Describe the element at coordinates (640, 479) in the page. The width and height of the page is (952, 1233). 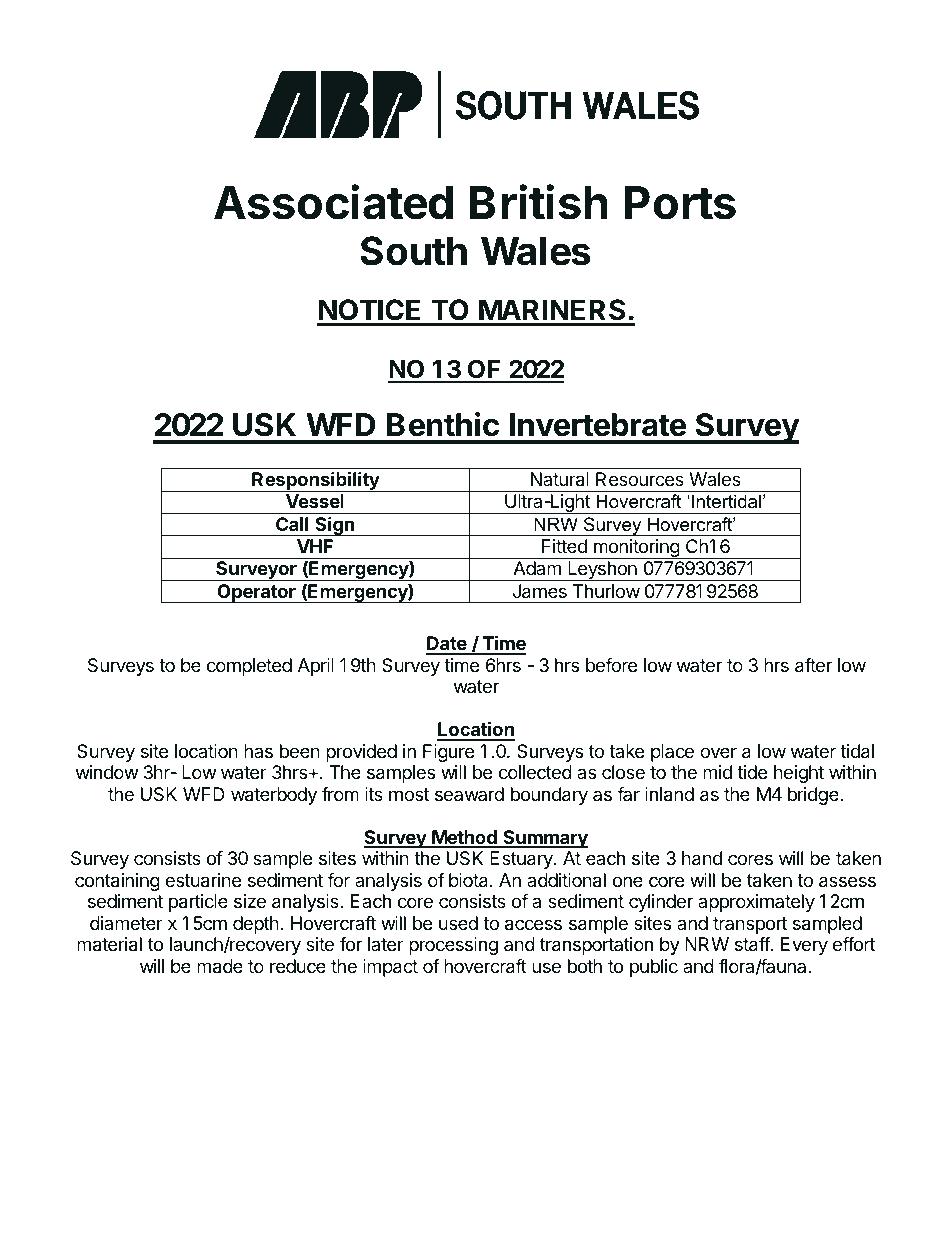
I see `Resources` at that location.
